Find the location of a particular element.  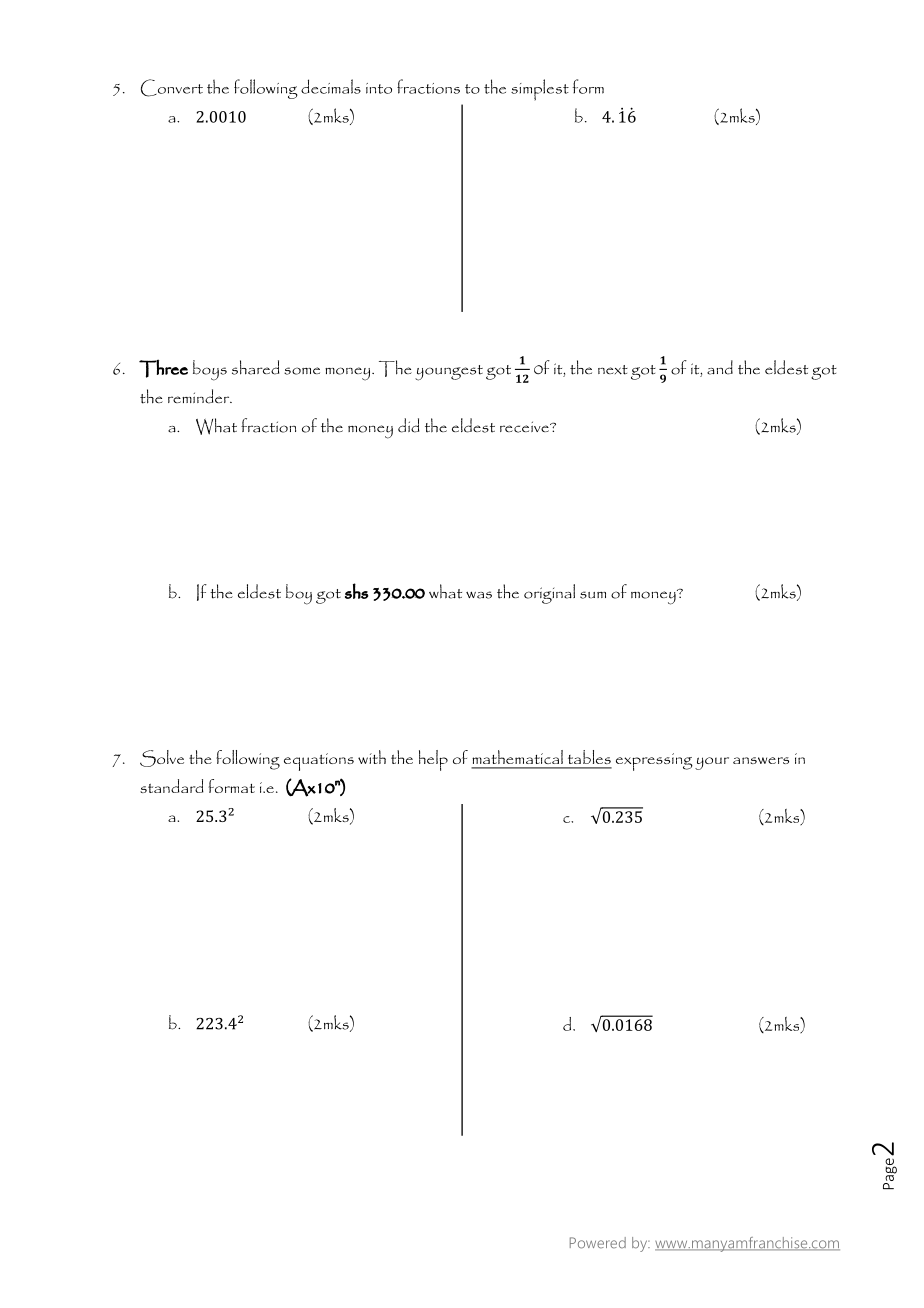

next is located at coordinates (613, 370).
